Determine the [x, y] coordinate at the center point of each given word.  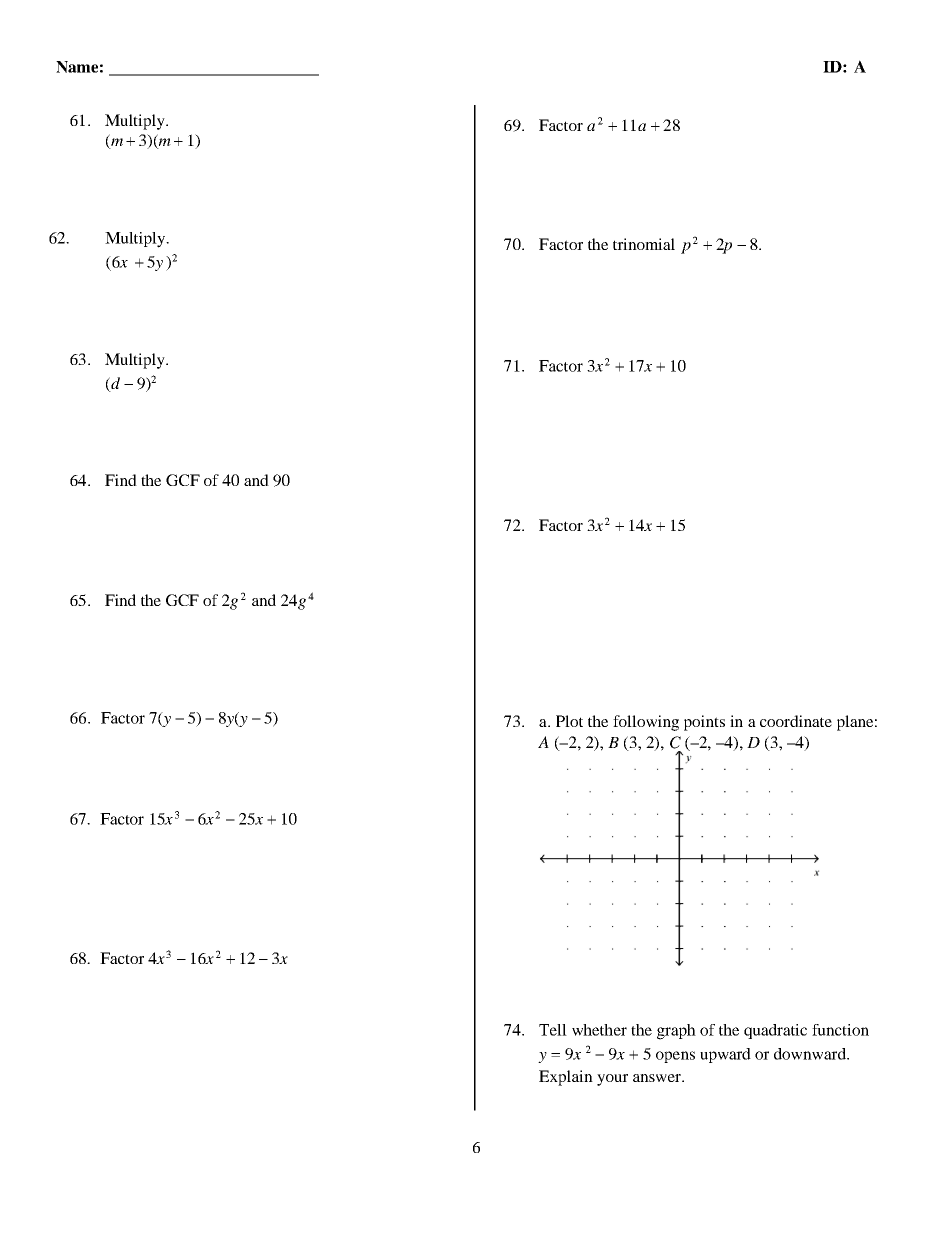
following [646, 723]
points [704, 723]
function [840, 1030]
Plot [569, 721]
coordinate [796, 721]
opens [675, 1057]
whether [599, 1030]
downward [811, 1054]
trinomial [644, 244]
